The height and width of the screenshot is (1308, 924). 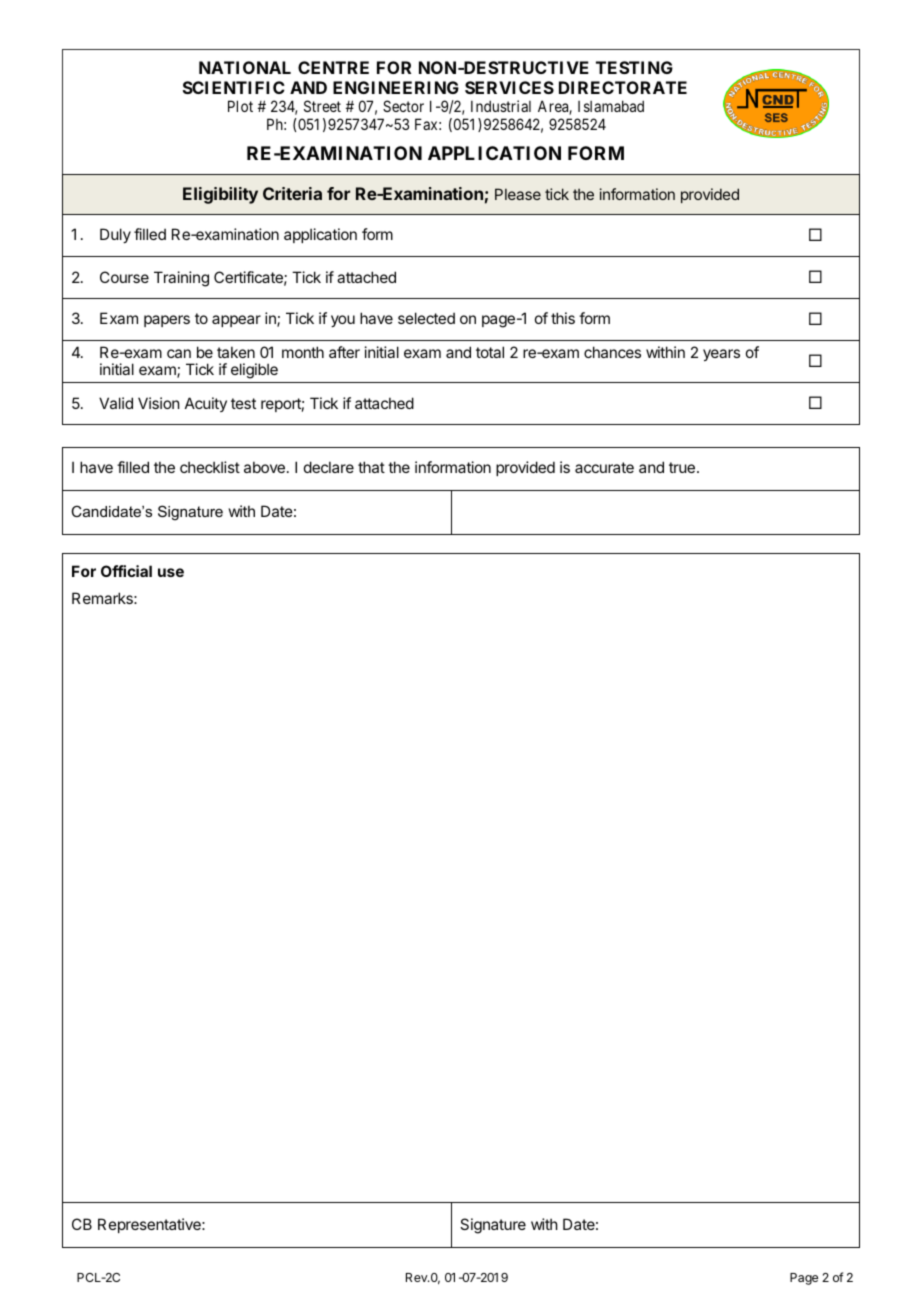 I want to click on chances, so click(x=612, y=352).
